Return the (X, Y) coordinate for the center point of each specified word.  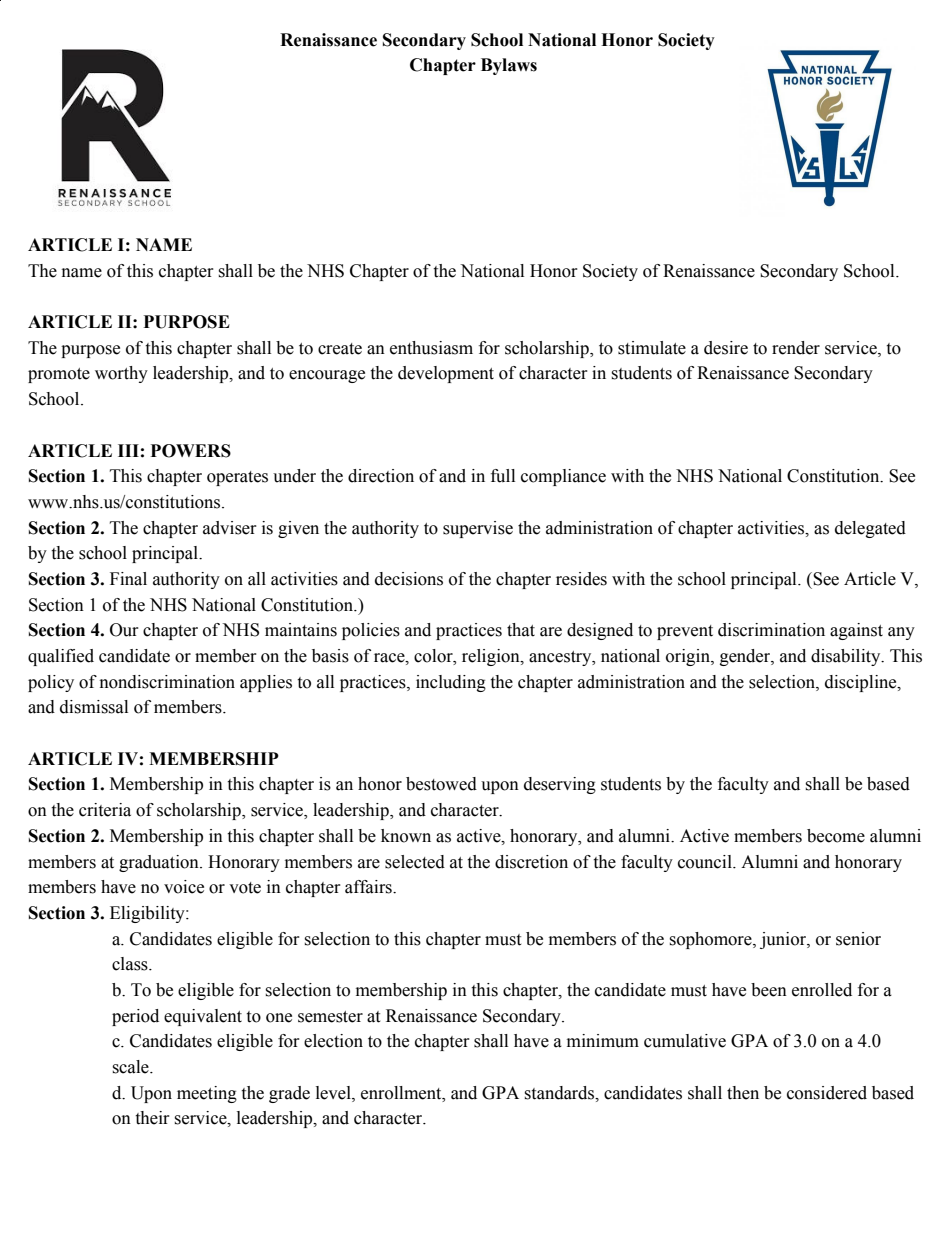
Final (128, 579)
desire (726, 348)
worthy (121, 374)
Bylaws (509, 66)
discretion (531, 862)
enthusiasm (431, 348)
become (836, 836)
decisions (409, 579)
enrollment (402, 1093)
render (796, 348)
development (446, 374)
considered (827, 1093)
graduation (160, 863)
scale (131, 1067)
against (856, 631)
